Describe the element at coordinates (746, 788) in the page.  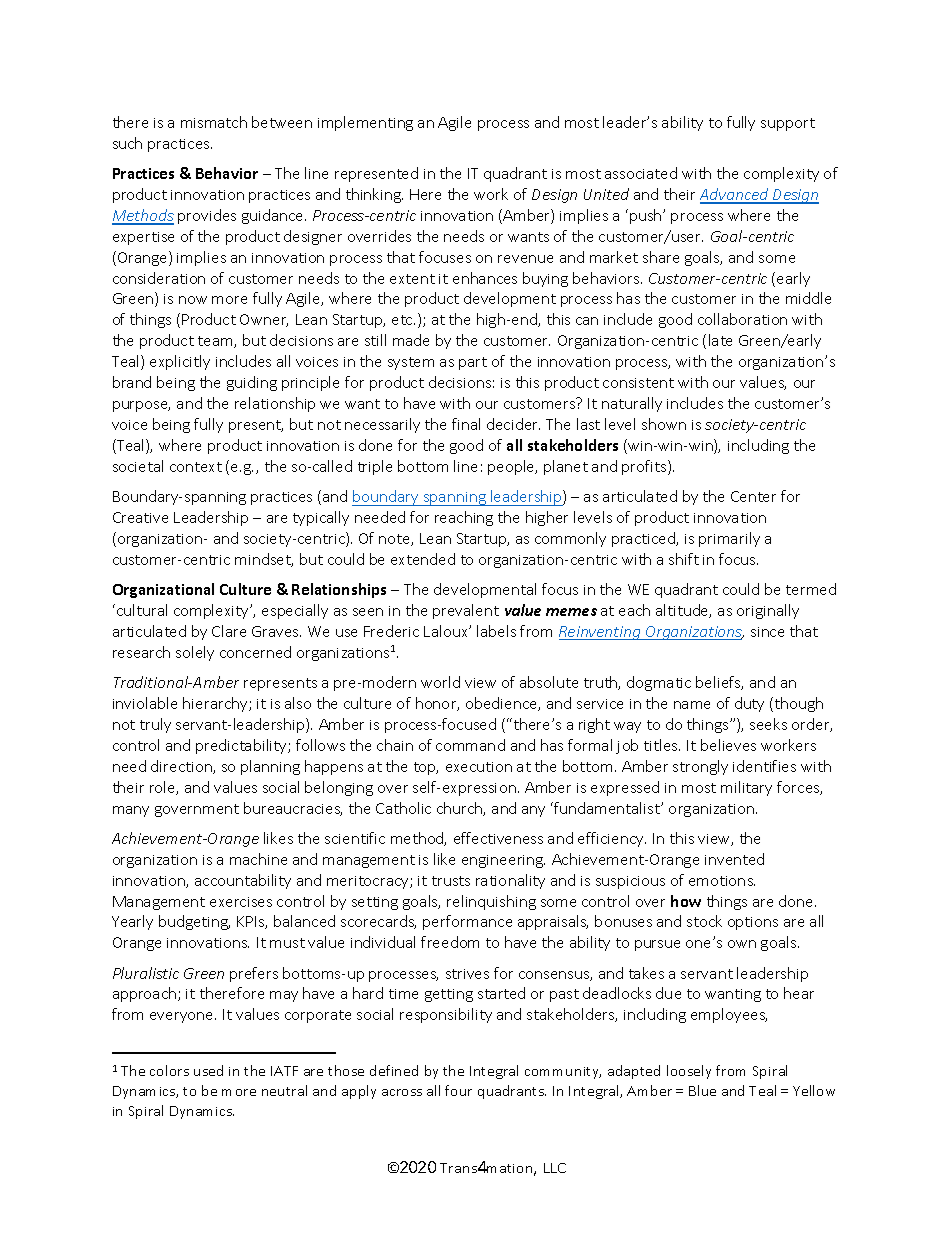
I see `military` at that location.
